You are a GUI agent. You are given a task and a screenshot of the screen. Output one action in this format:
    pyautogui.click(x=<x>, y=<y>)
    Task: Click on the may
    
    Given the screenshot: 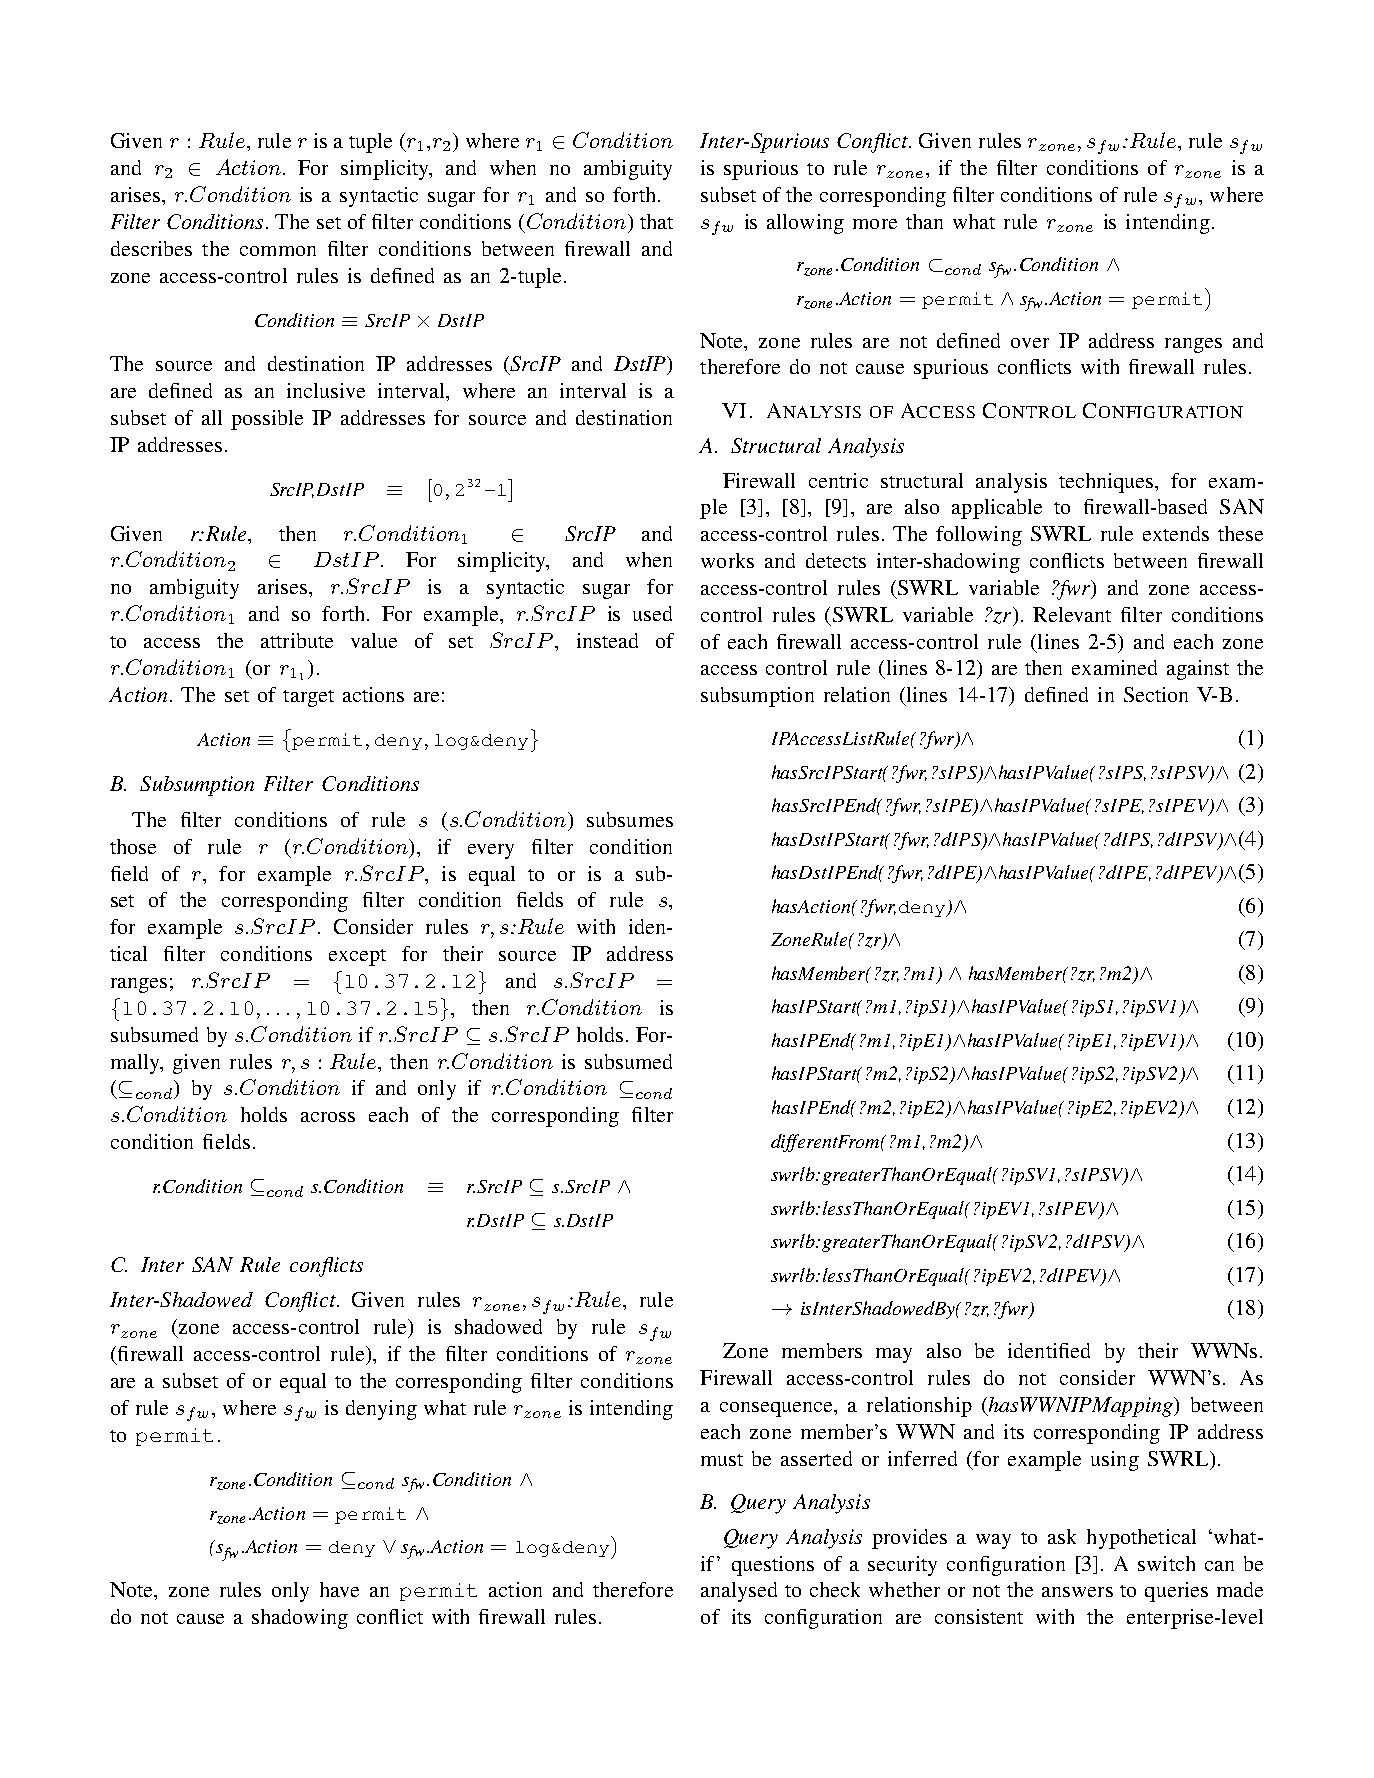 What is the action you would take?
    pyautogui.click(x=894, y=1355)
